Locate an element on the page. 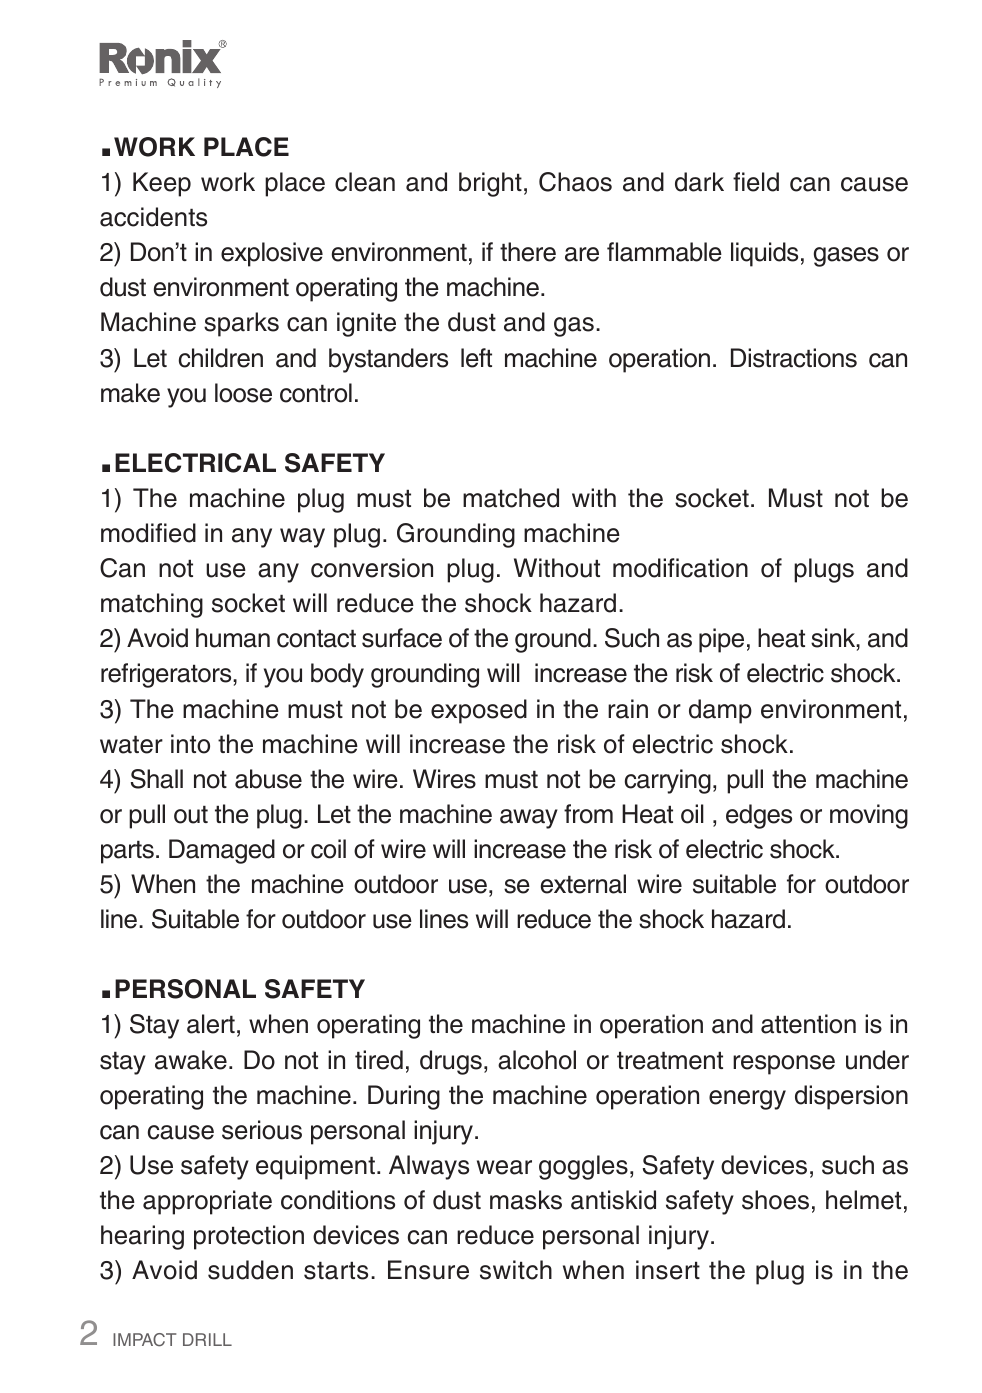 The image size is (982, 1393). edges is located at coordinates (759, 816).
